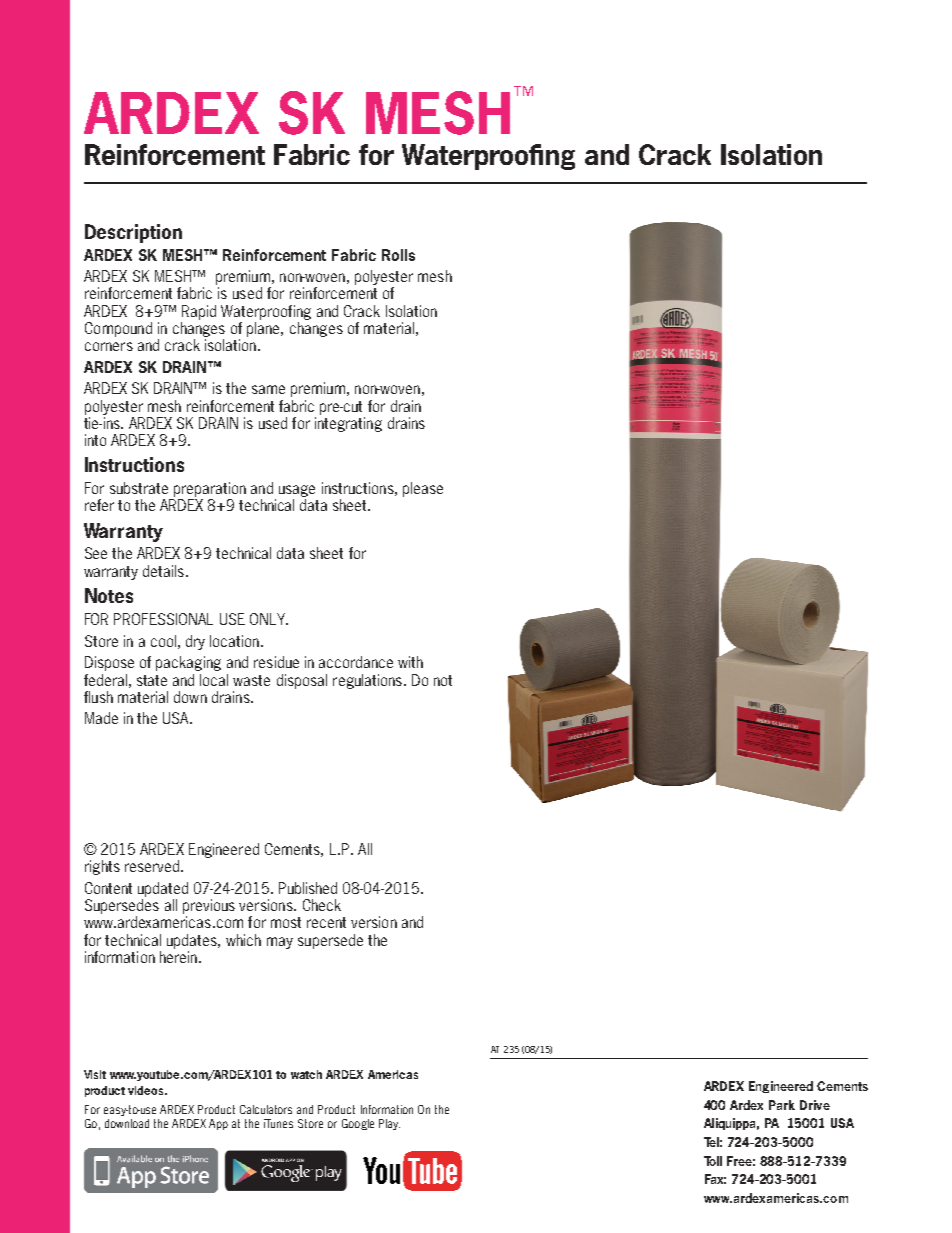 Image resolution: width=952 pixels, height=1233 pixels. What do you see at coordinates (218, 1124) in the page?
I see `App` at bounding box center [218, 1124].
